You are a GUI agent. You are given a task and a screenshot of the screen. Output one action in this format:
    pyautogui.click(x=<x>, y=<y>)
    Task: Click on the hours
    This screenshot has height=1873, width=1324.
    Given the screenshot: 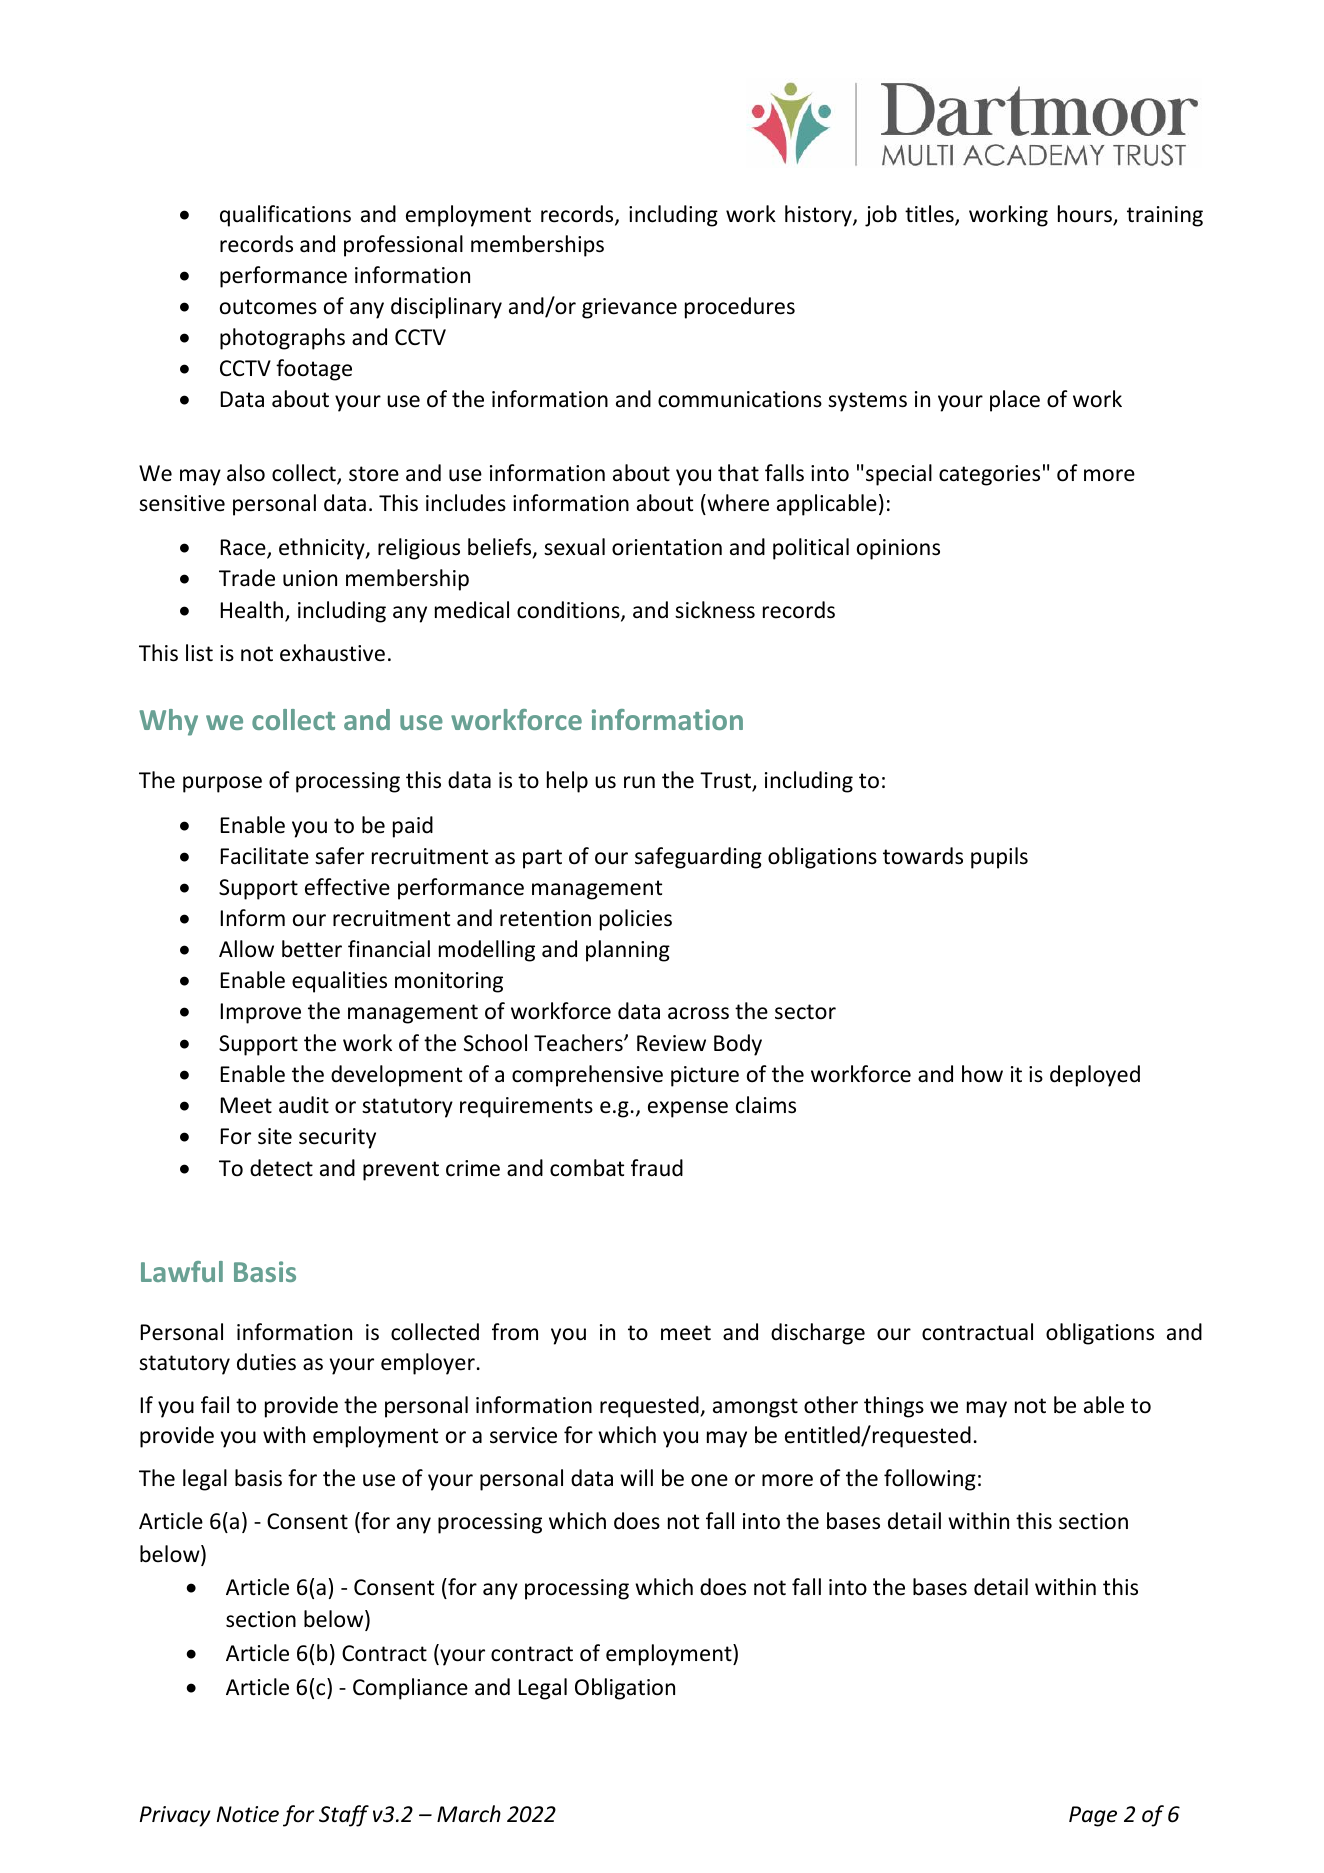 What is the action you would take?
    pyautogui.click(x=1086, y=215)
